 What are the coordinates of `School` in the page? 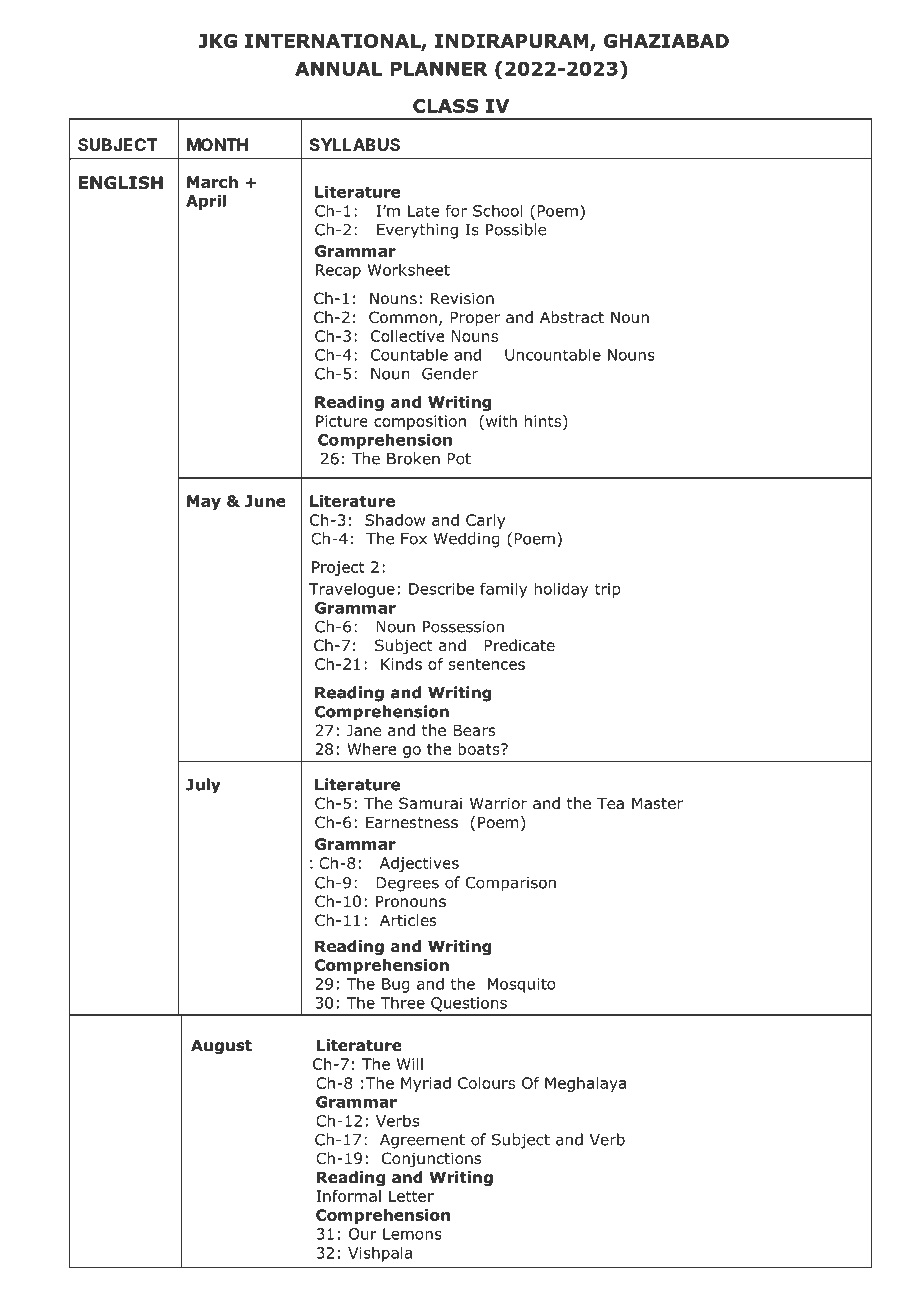 It's located at (498, 210).
